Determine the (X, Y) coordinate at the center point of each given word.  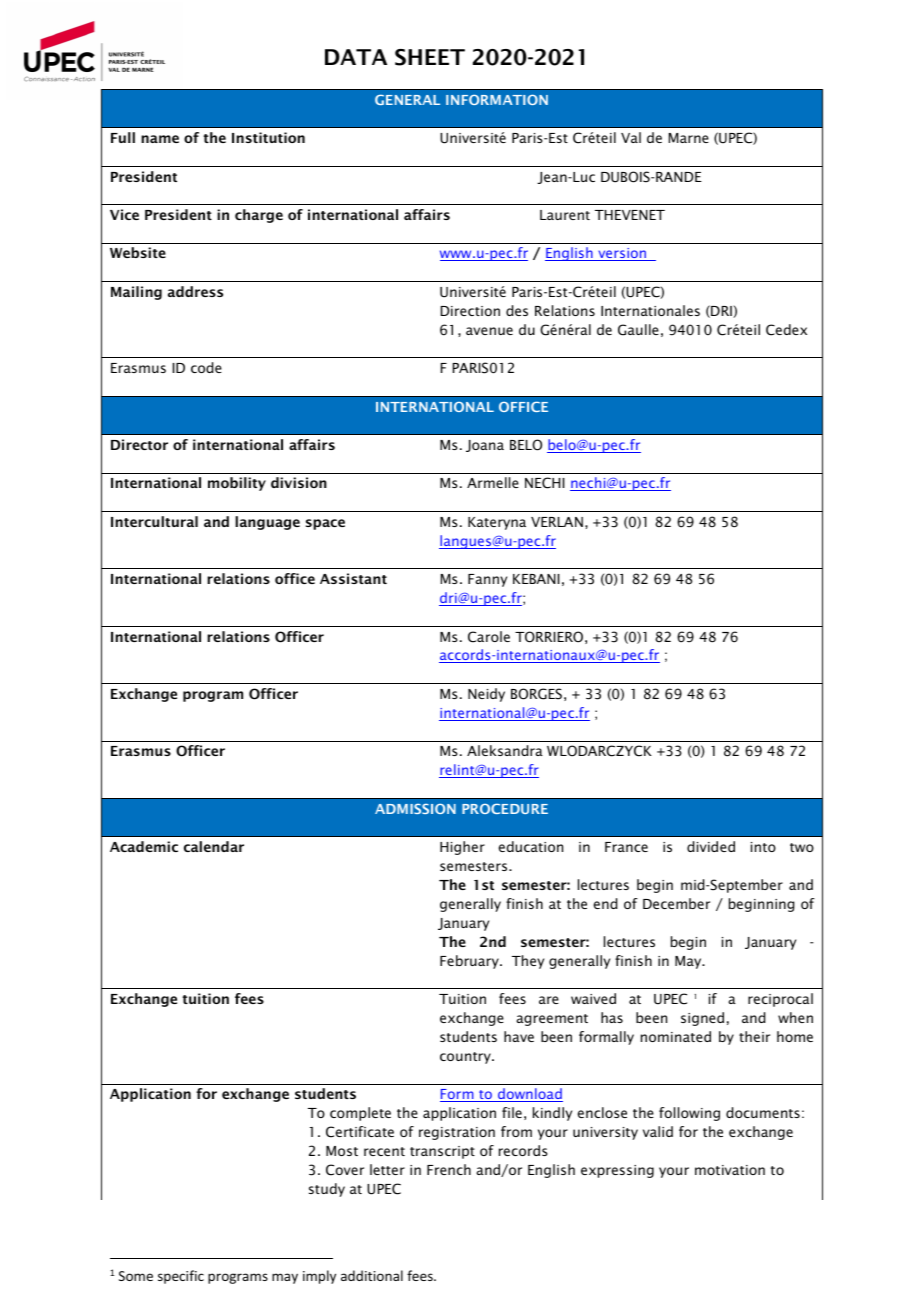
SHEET (430, 57)
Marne (689, 138)
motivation (730, 1170)
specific (181, 1277)
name (160, 139)
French (449, 1169)
